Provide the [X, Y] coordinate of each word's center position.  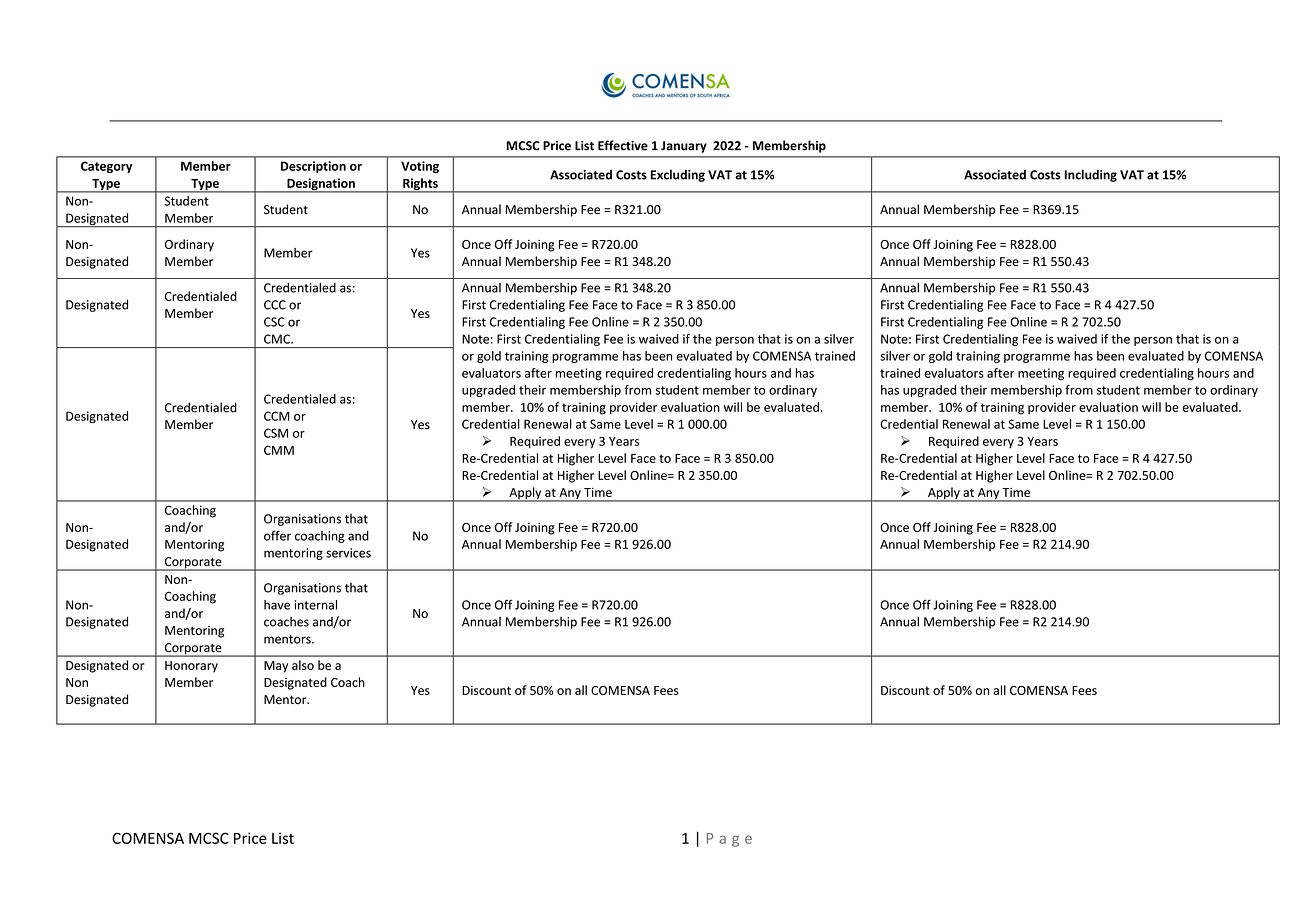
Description [313, 167]
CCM [277, 416]
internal [316, 605]
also [303, 665]
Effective [623, 145]
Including [1090, 175]
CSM [276, 433]
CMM [279, 450]
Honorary [191, 667]
